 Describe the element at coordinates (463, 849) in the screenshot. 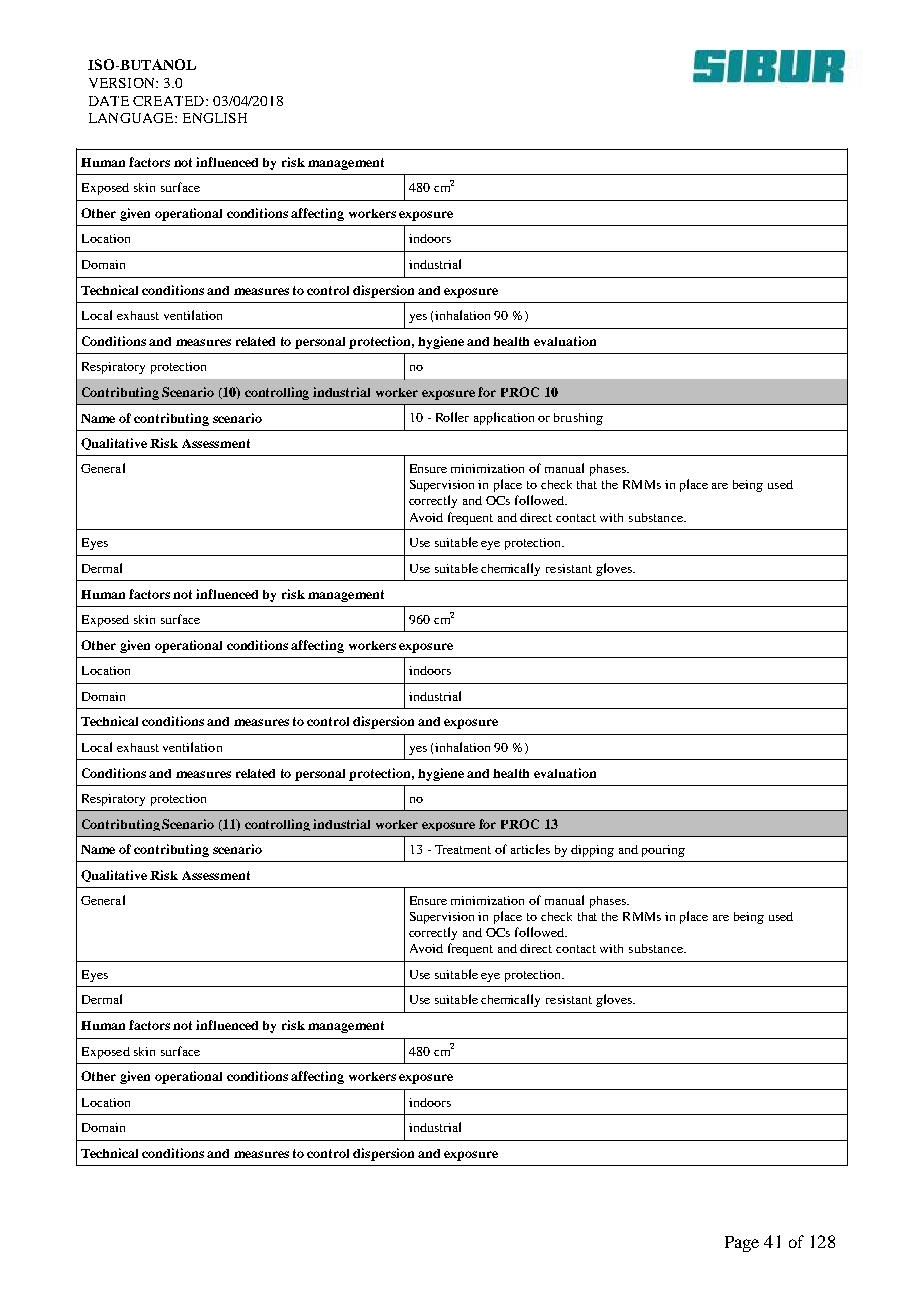

I see `Treatment` at that location.
